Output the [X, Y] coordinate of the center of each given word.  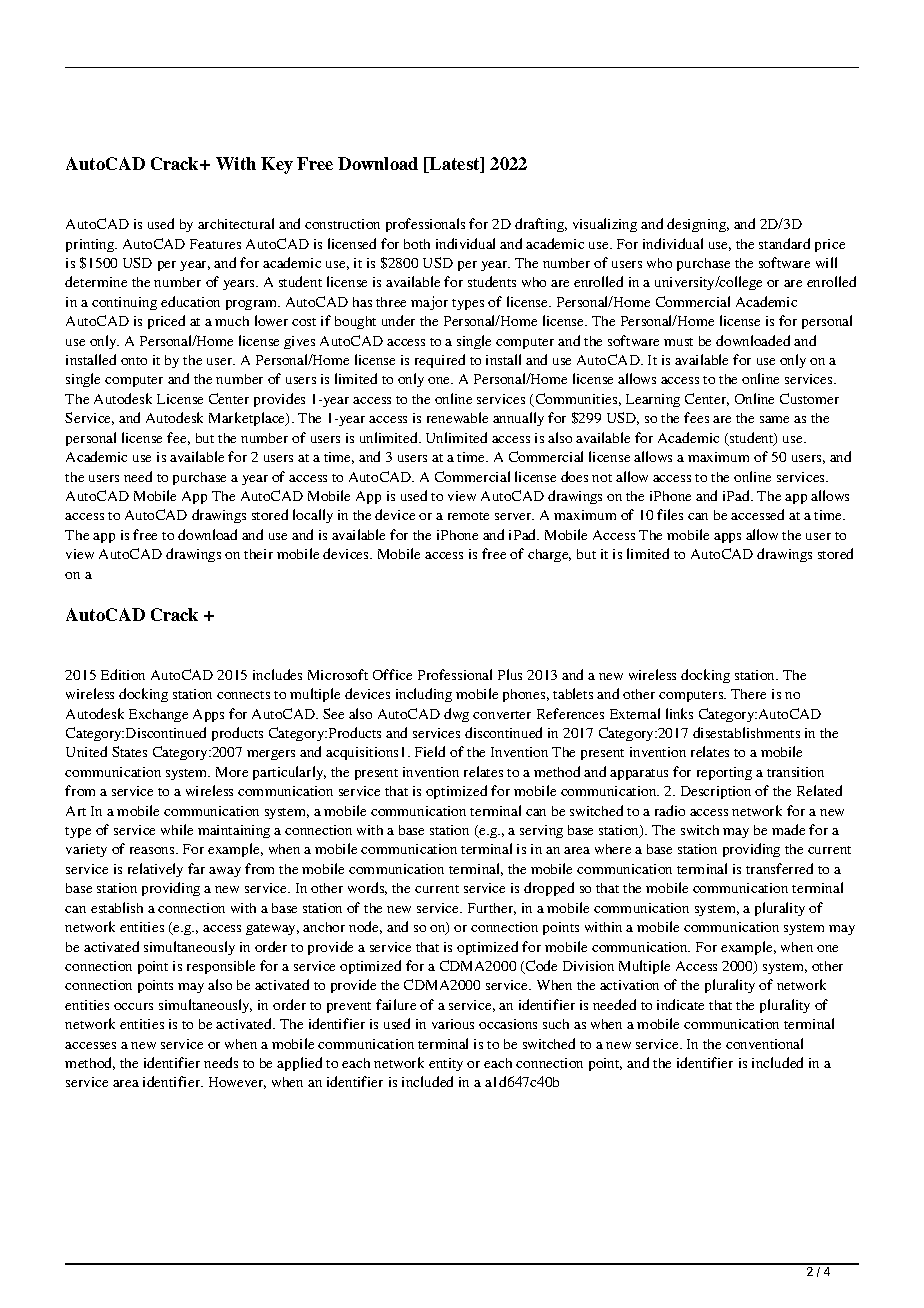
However [237, 1083]
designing [698, 225]
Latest [455, 165]
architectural [236, 223]
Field [430, 751]
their [258, 554]
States [129, 751]
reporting [724, 773]
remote [468, 516]
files [670, 514]
